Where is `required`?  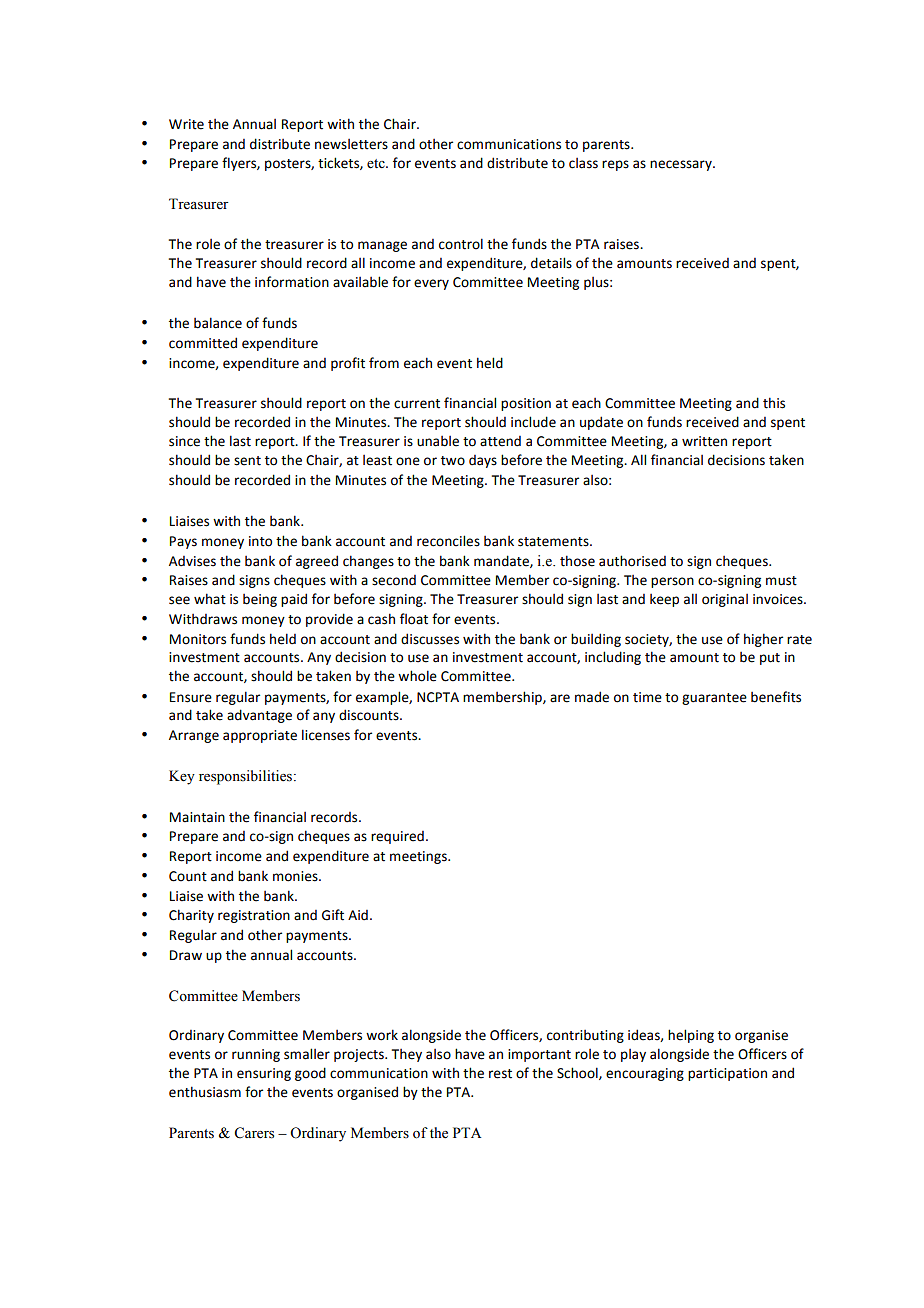
required is located at coordinates (397, 837).
